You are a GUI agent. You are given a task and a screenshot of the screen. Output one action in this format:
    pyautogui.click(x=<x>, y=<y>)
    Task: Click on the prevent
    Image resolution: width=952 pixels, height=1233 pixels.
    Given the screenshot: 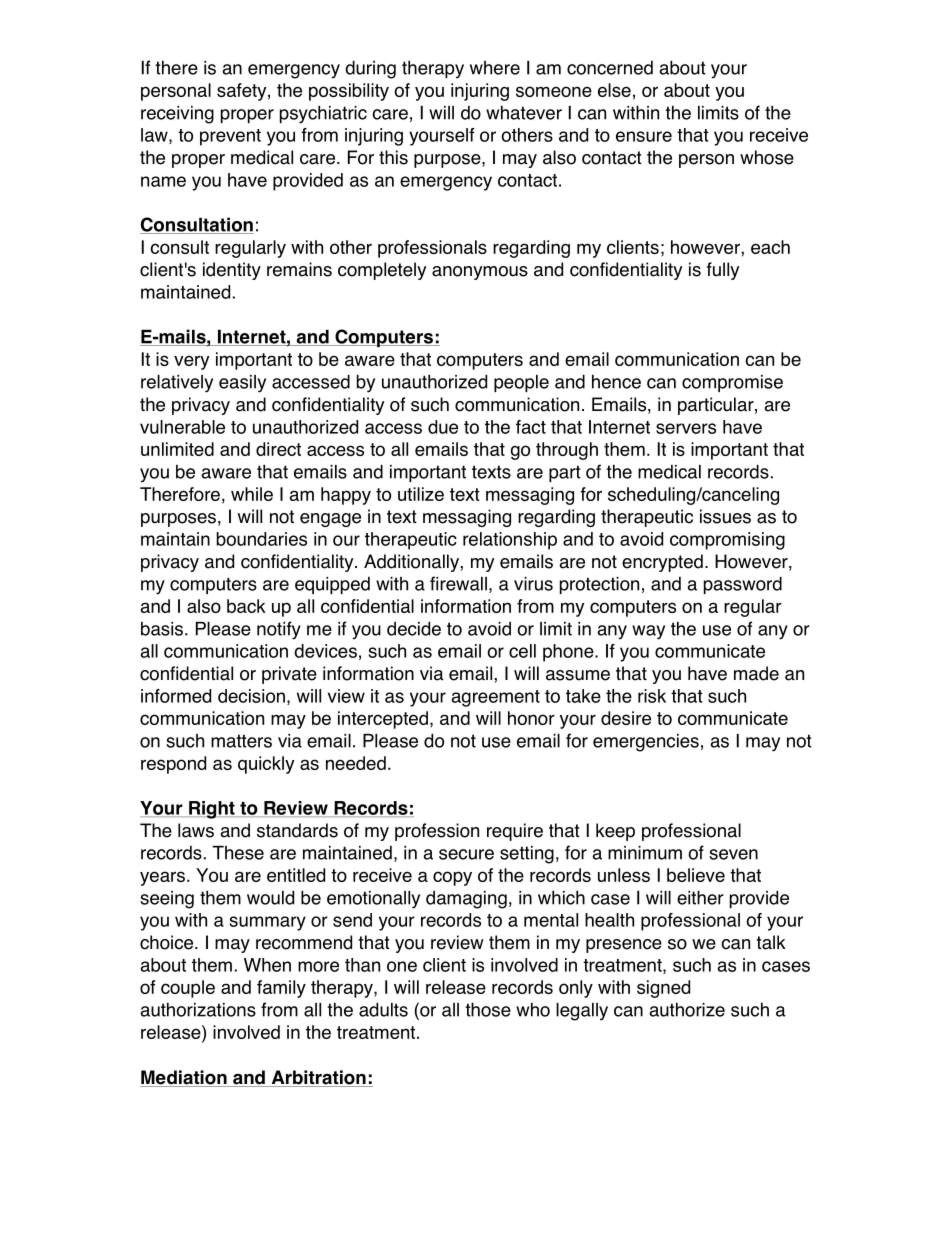 What is the action you would take?
    pyautogui.click(x=230, y=137)
